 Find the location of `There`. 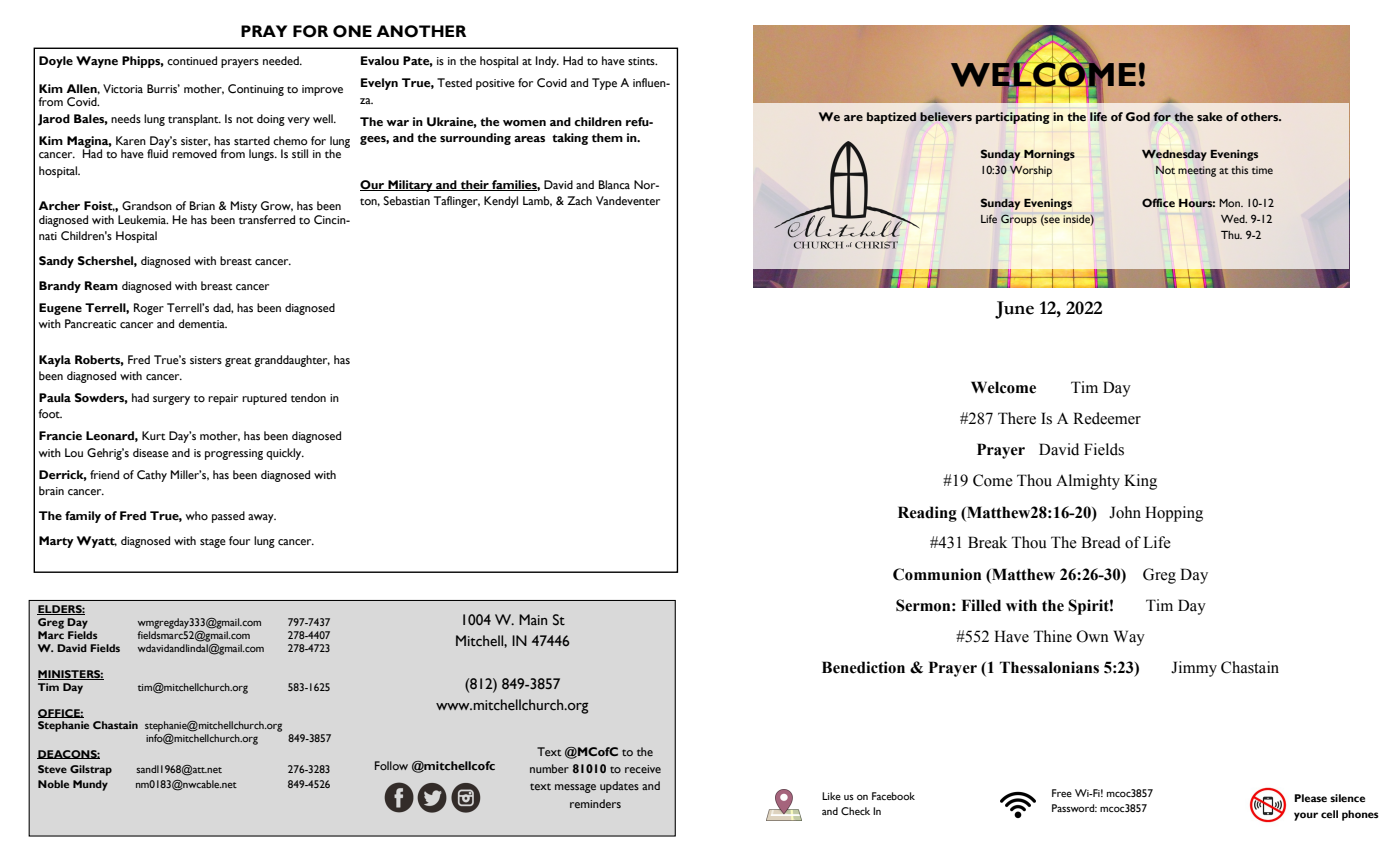

There is located at coordinates (1017, 418).
